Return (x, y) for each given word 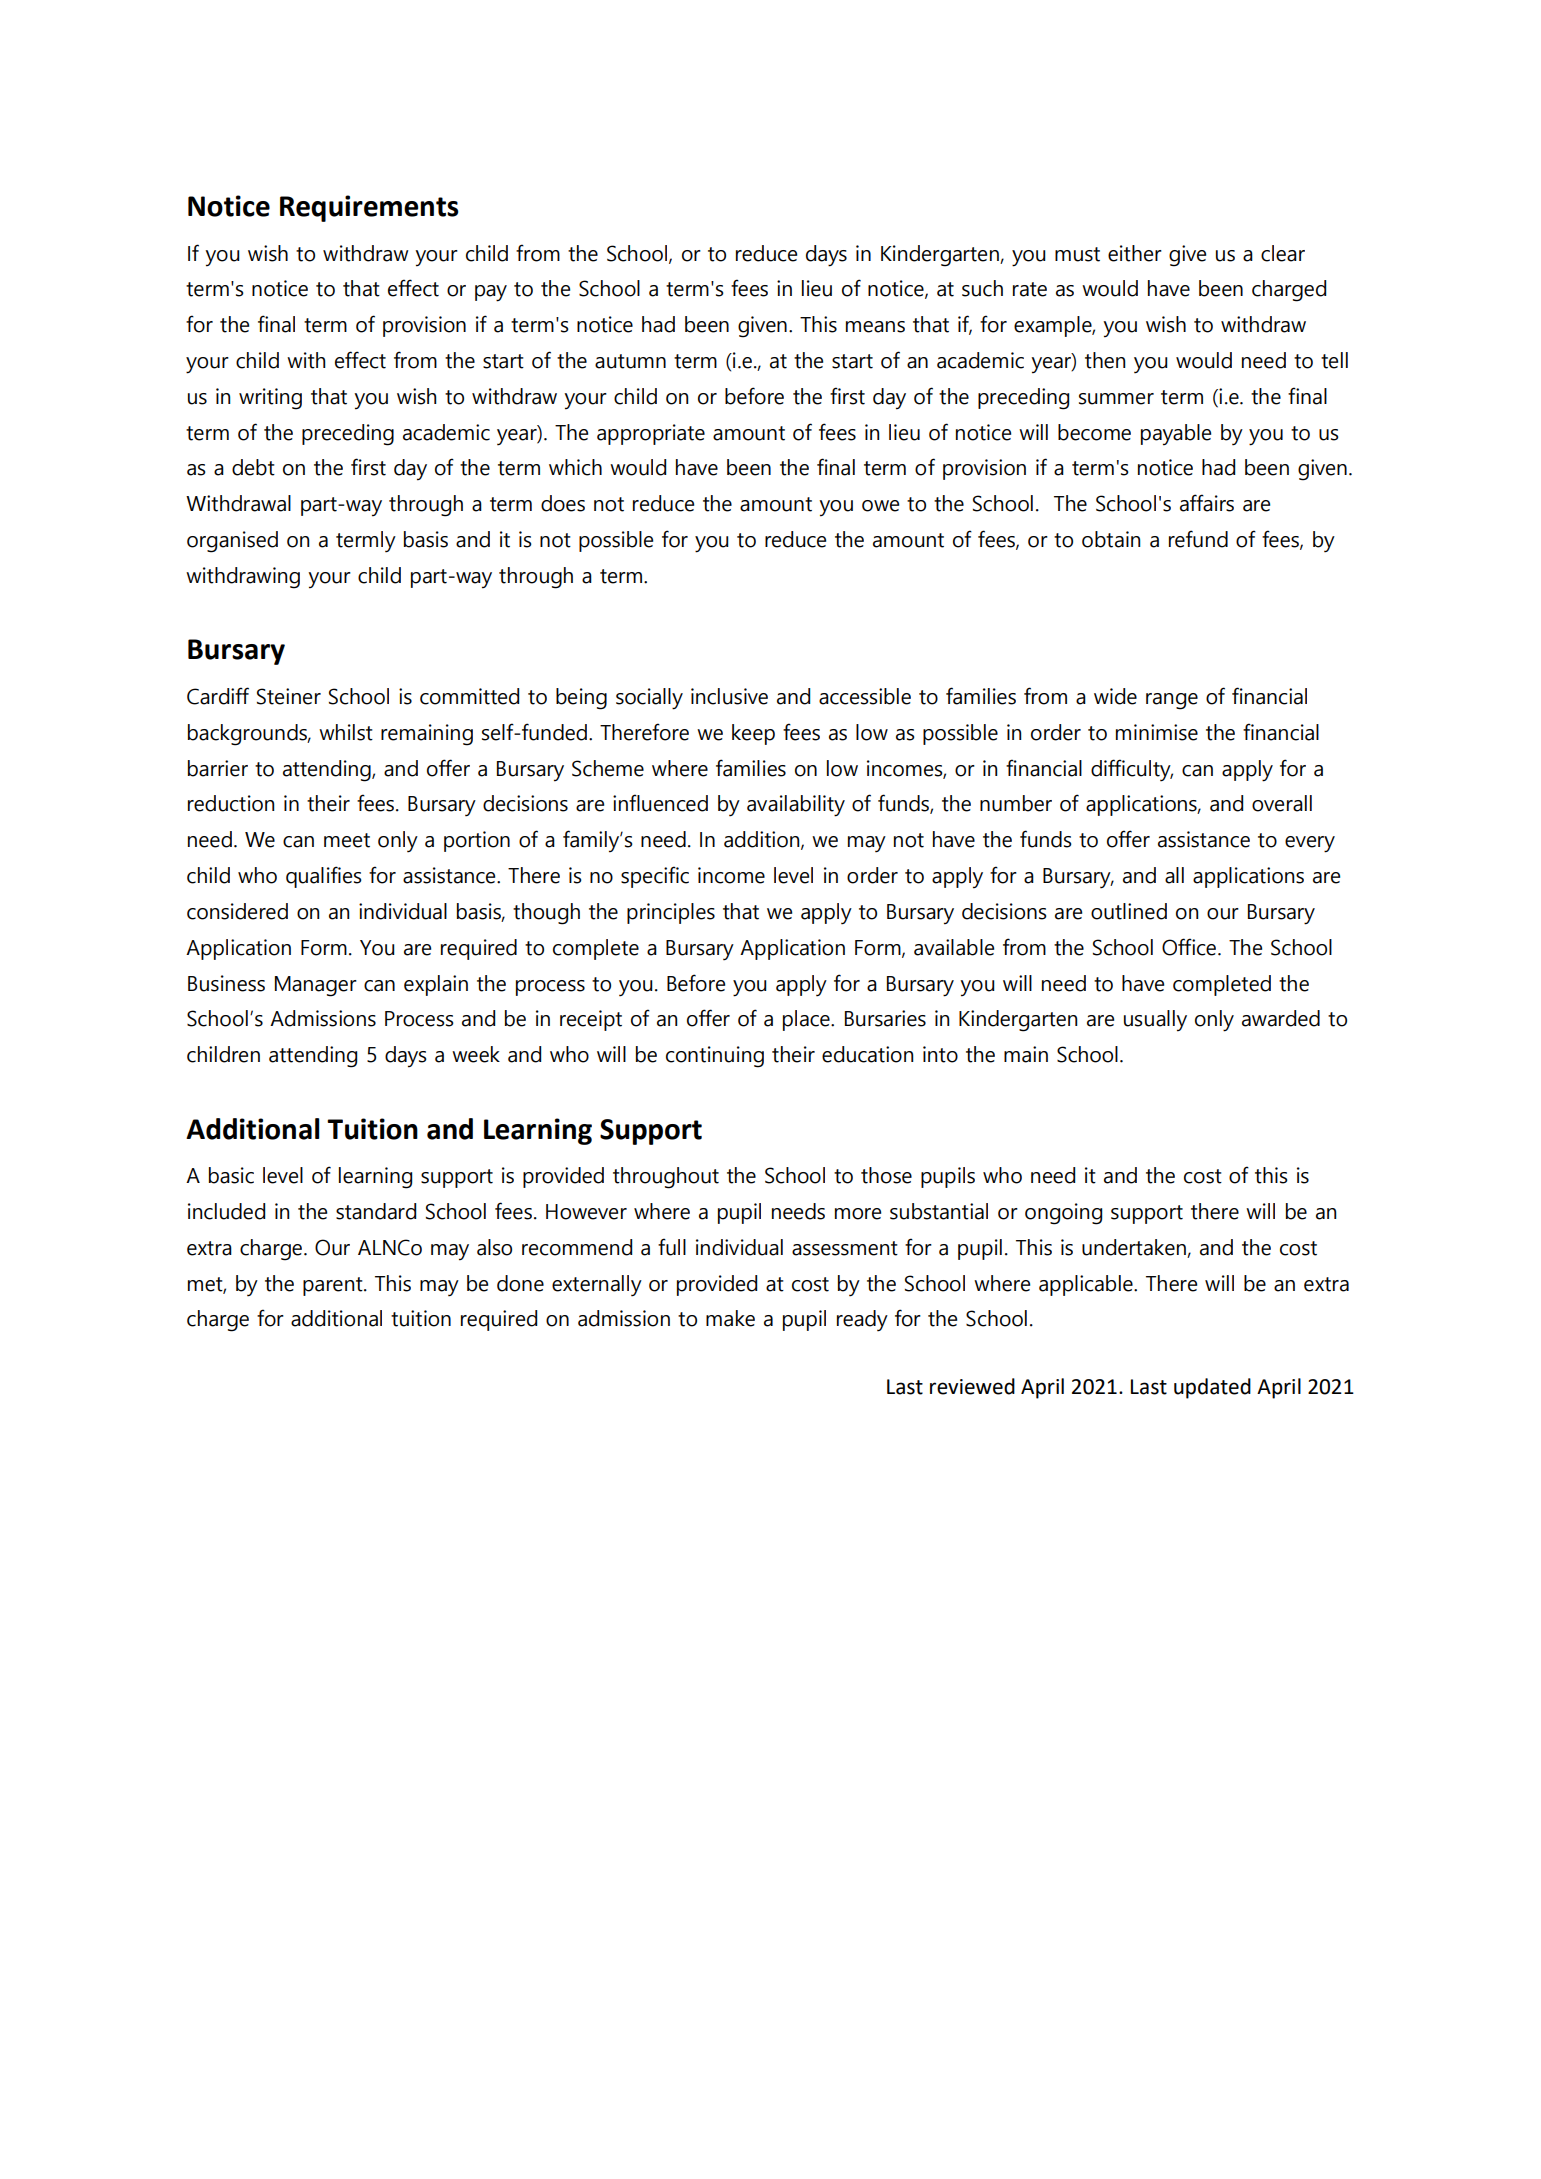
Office (1190, 947)
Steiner (289, 696)
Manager (316, 986)
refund (1198, 539)
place (807, 1020)
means (875, 327)
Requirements (369, 208)
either (1135, 253)
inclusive (729, 696)
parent (334, 1286)
